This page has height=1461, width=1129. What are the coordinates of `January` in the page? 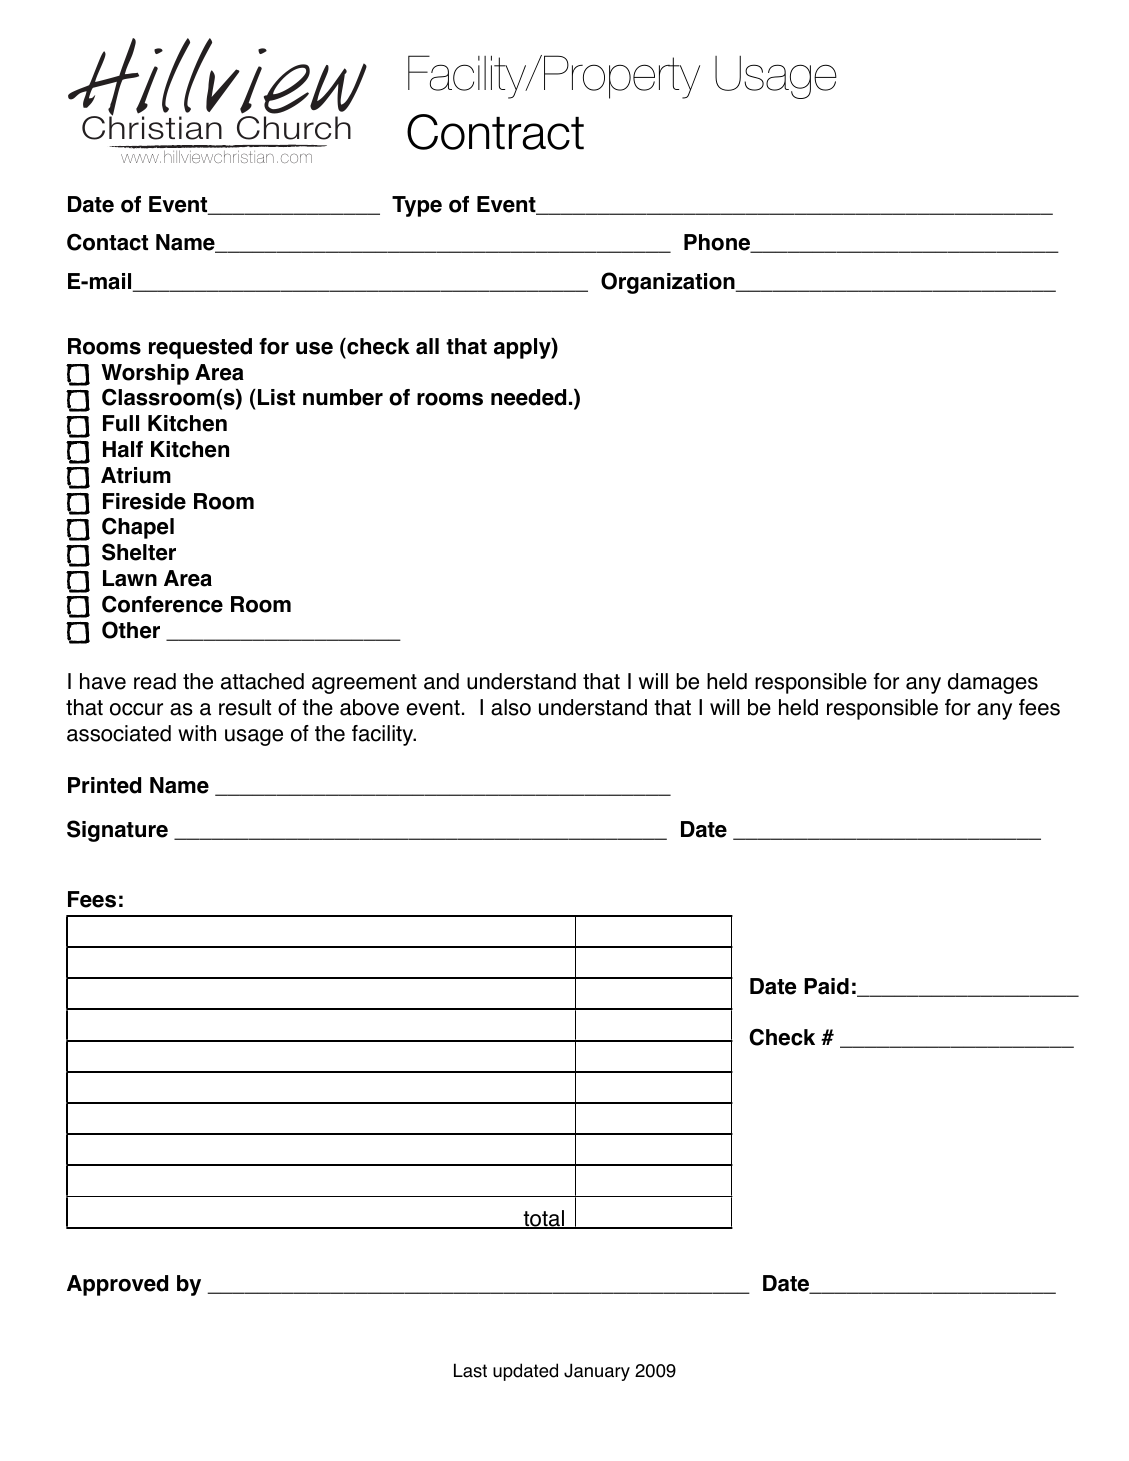 It's located at (597, 1372).
